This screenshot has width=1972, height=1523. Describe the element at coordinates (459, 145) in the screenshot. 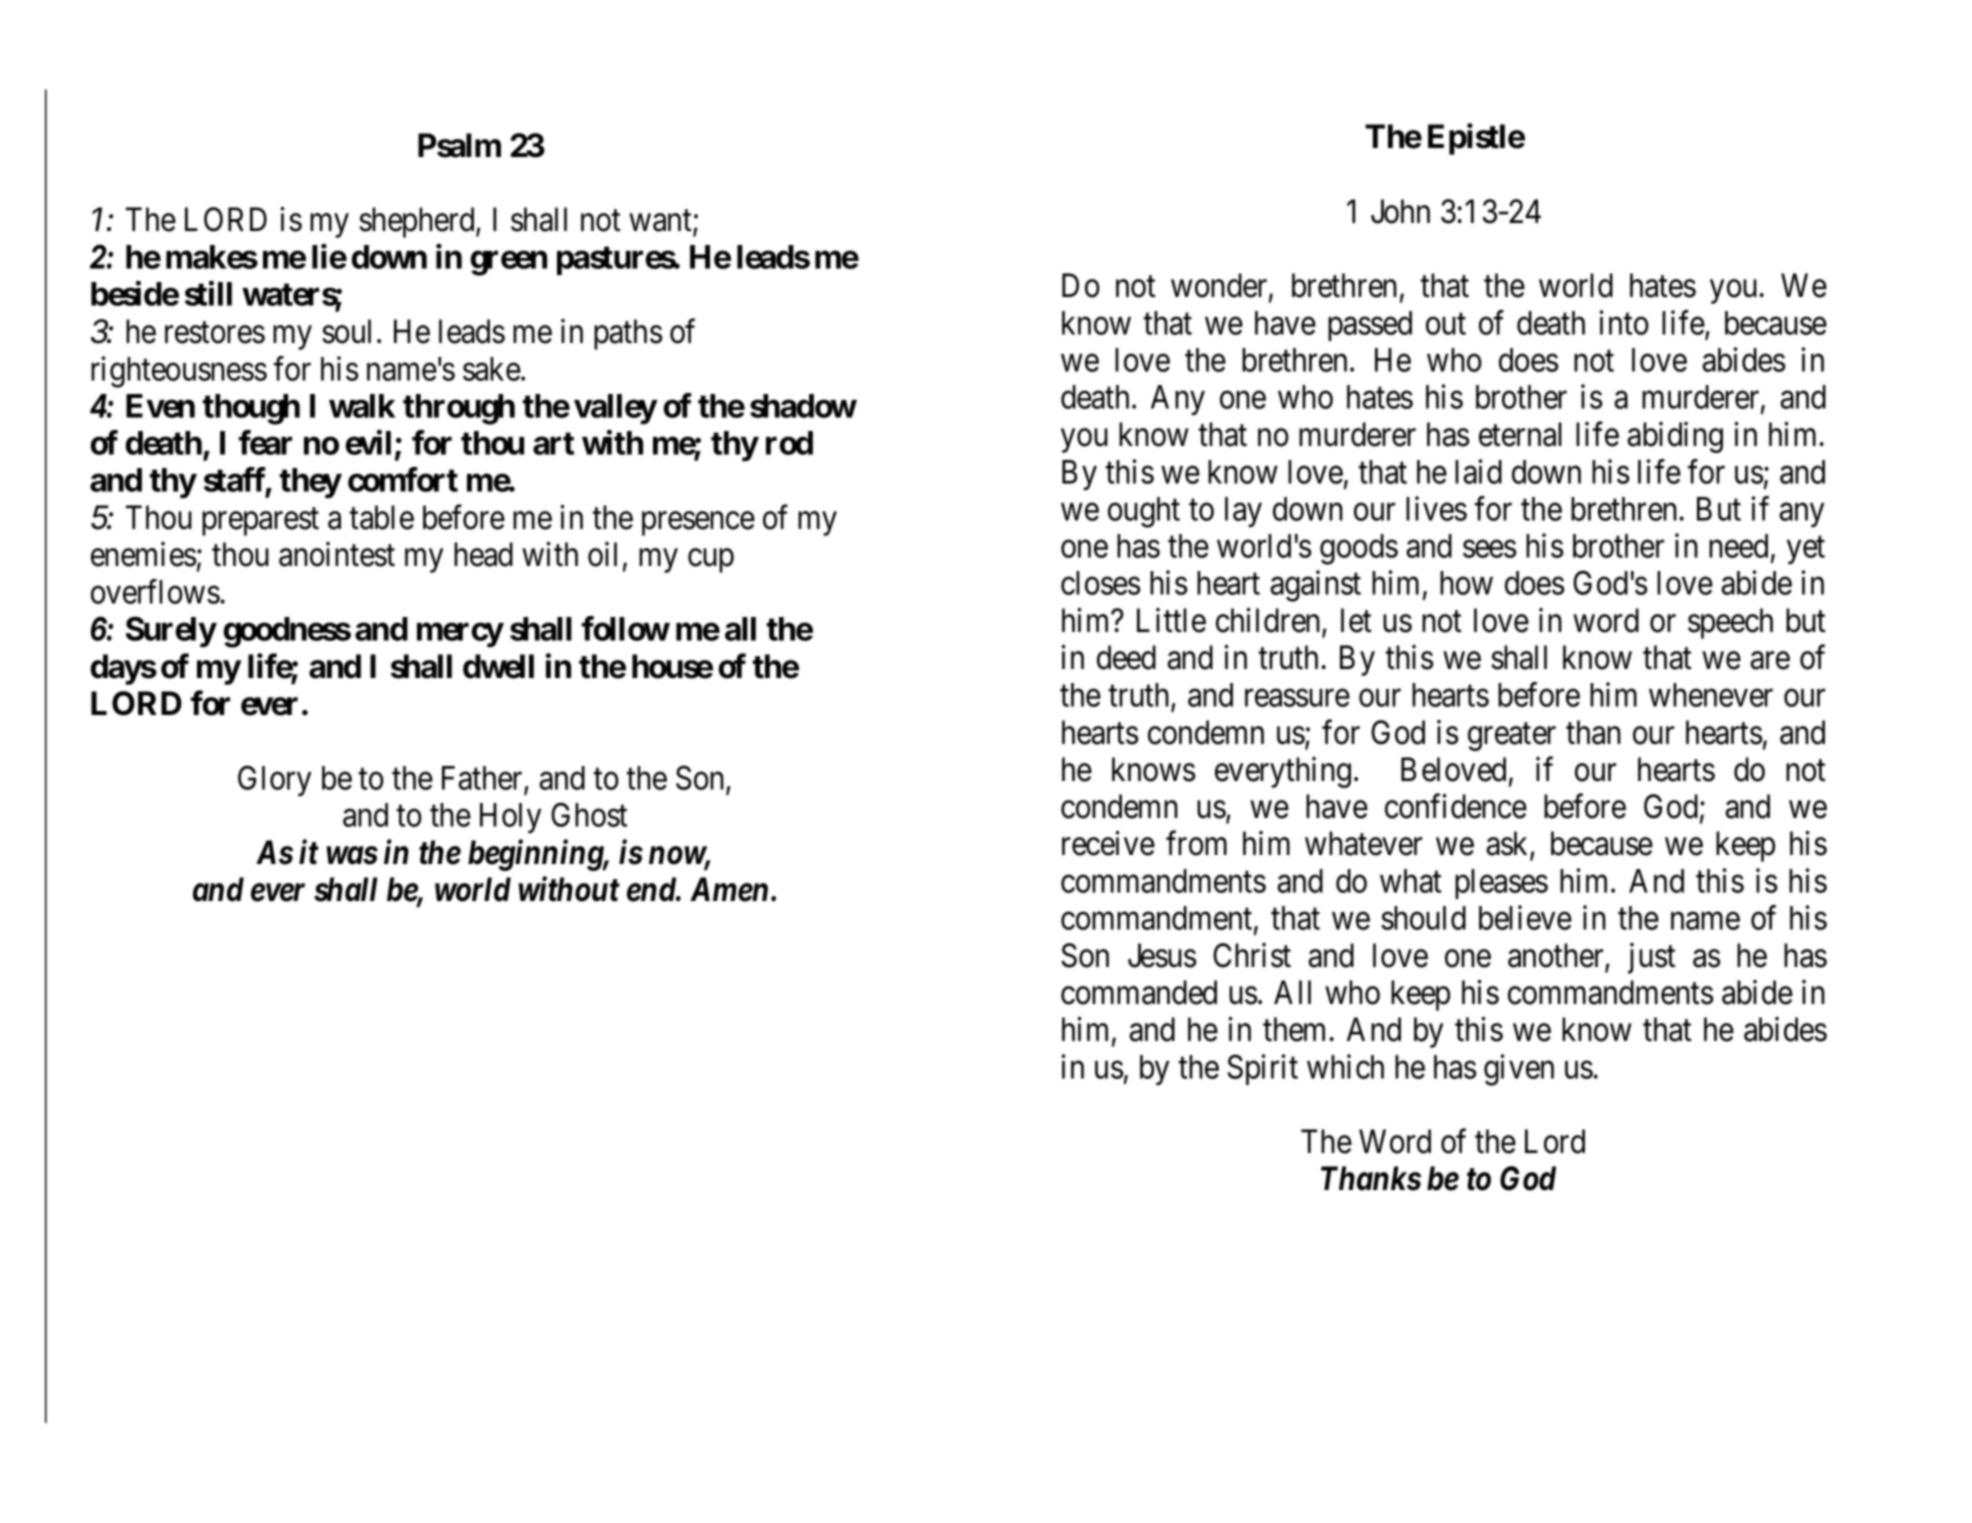

I see `Psalm` at that location.
